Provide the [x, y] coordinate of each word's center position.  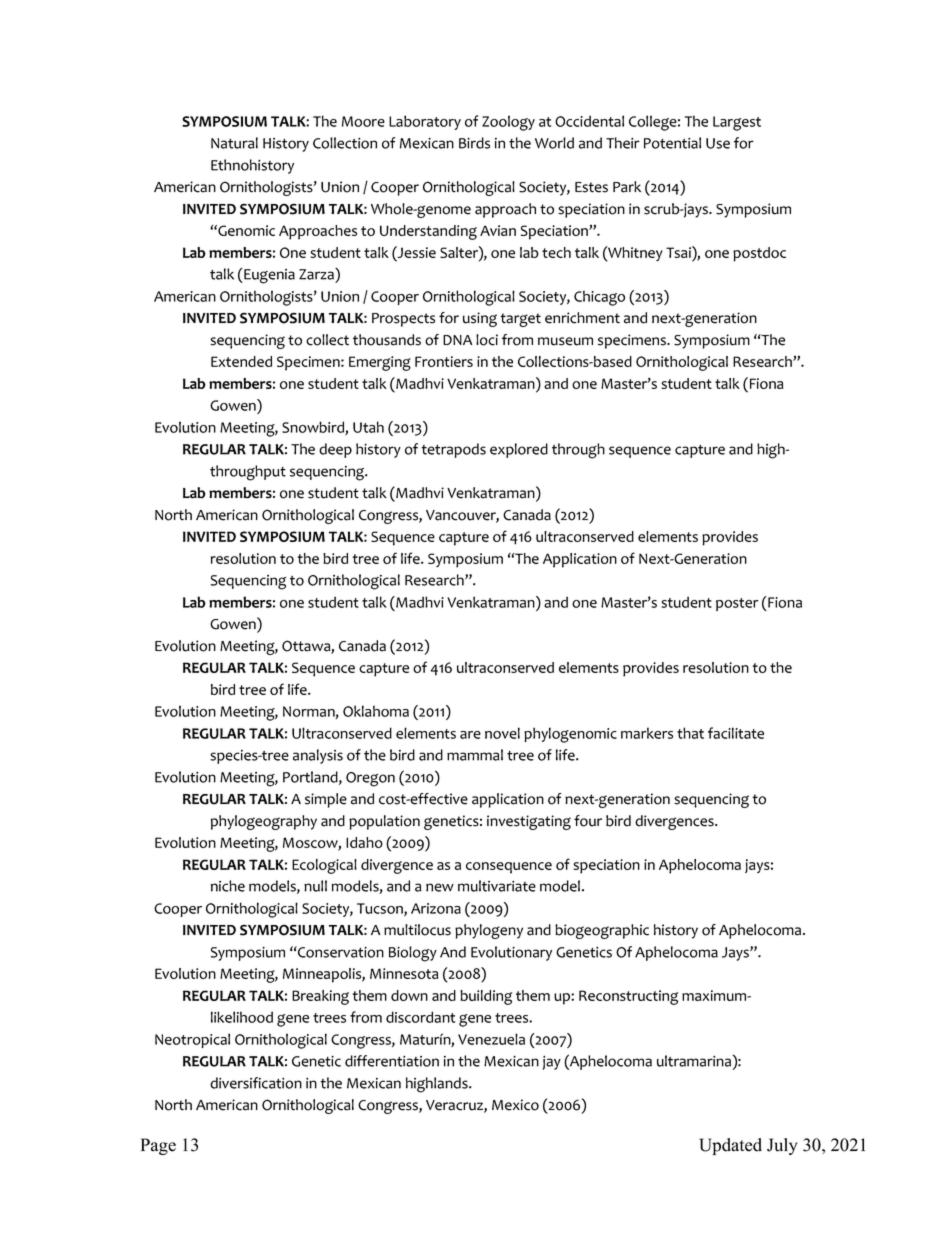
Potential [672, 143]
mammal [475, 755]
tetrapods [453, 450]
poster [737, 604]
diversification [256, 1083]
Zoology [508, 123]
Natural [234, 143]
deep [335, 450]
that [690, 733]
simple [326, 800]
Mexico [515, 1105]
